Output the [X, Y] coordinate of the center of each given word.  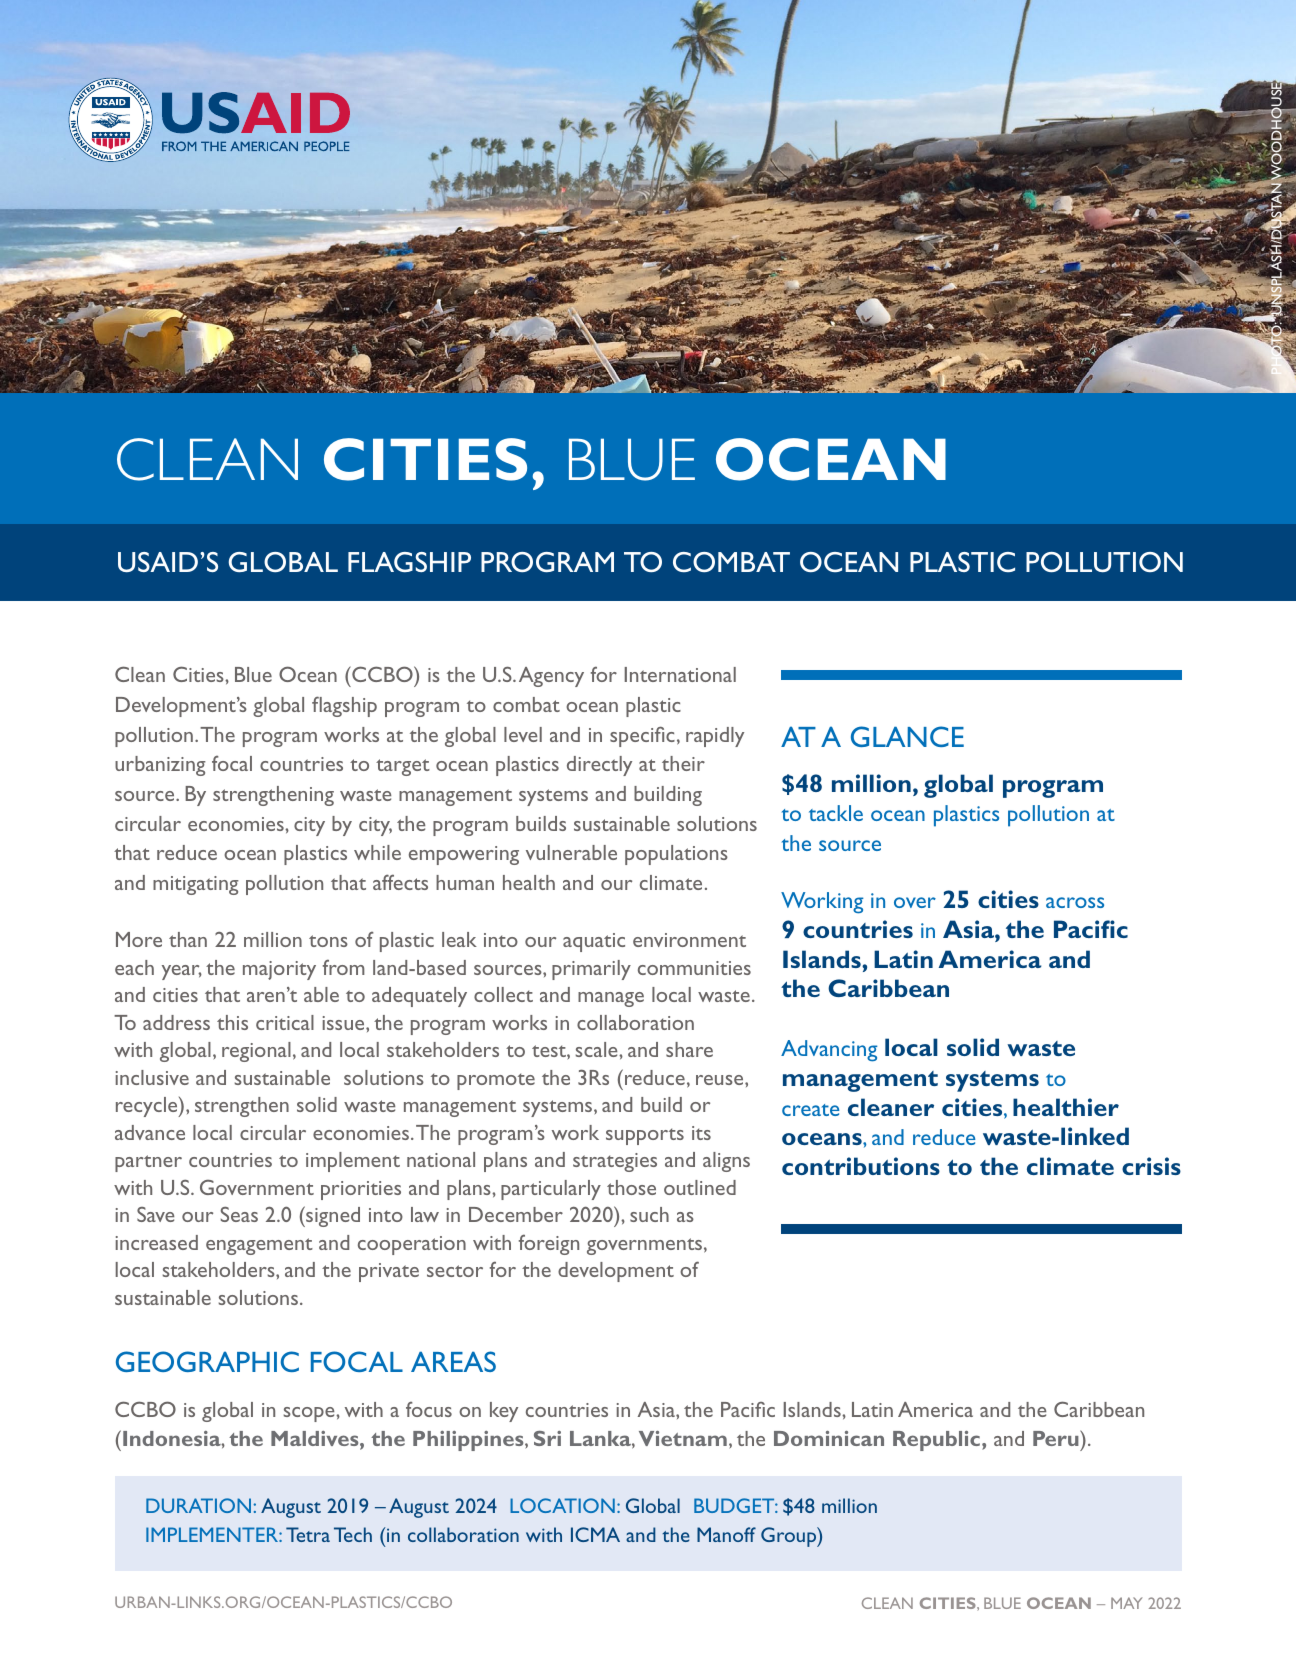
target [403, 767]
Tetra [308, 1534]
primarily [591, 970]
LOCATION [562, 1505]
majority [279, 970]
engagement [259, 1246]
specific [642, 736]
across [1075, 902]
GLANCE [907, 736]
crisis [1151, 1166]
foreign [549, 1244]
